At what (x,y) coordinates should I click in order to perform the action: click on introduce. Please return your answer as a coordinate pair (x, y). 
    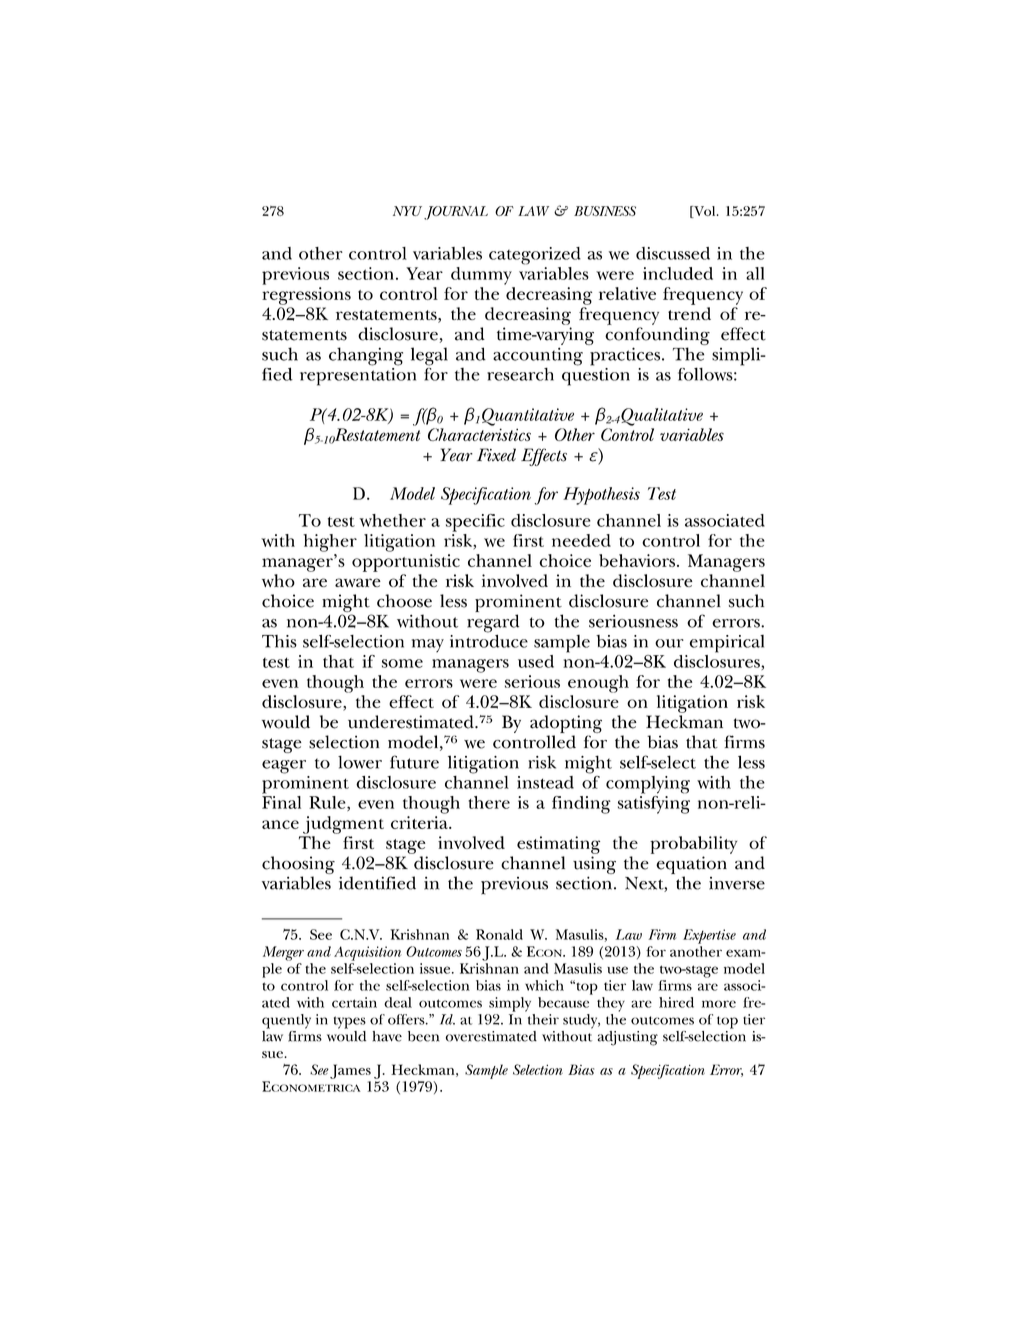
    Looking at the image, I should click on (489, 640).
